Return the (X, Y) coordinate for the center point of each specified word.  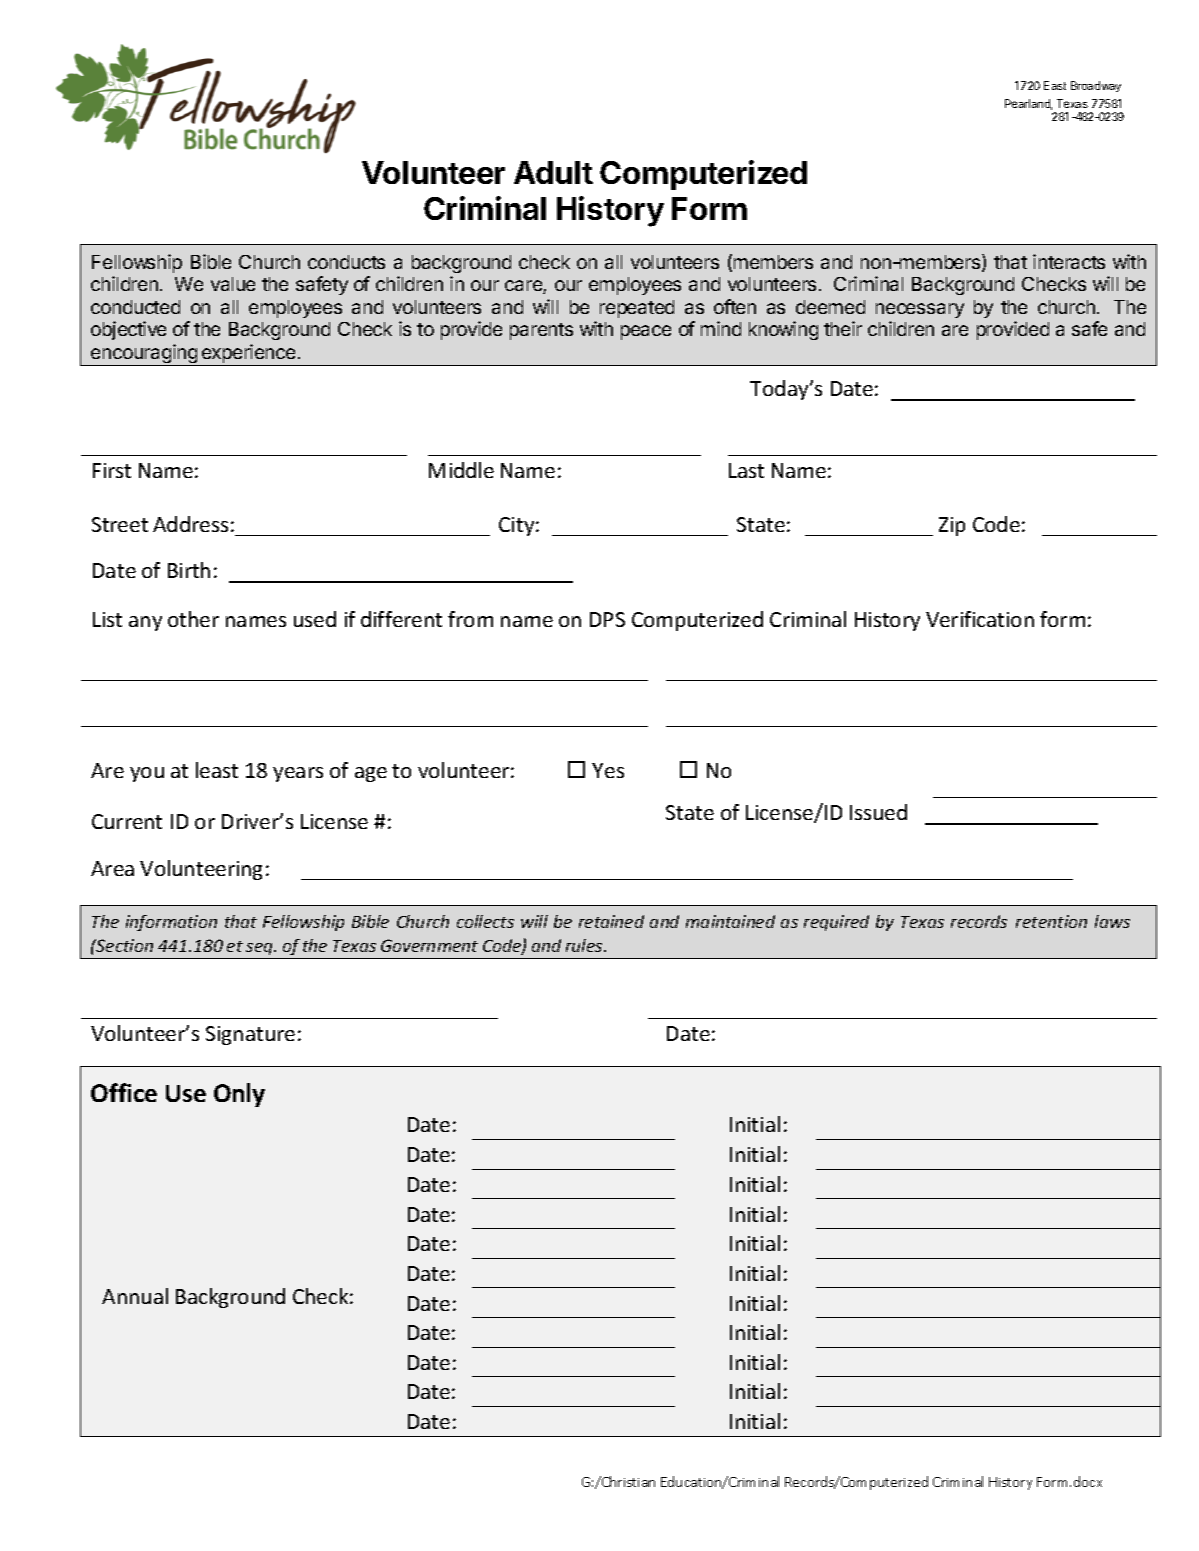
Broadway (1096, 86)
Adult (553, 172)
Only (239, 1095)
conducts (346, 262)
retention (1051, 921)
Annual (135, 1296)
